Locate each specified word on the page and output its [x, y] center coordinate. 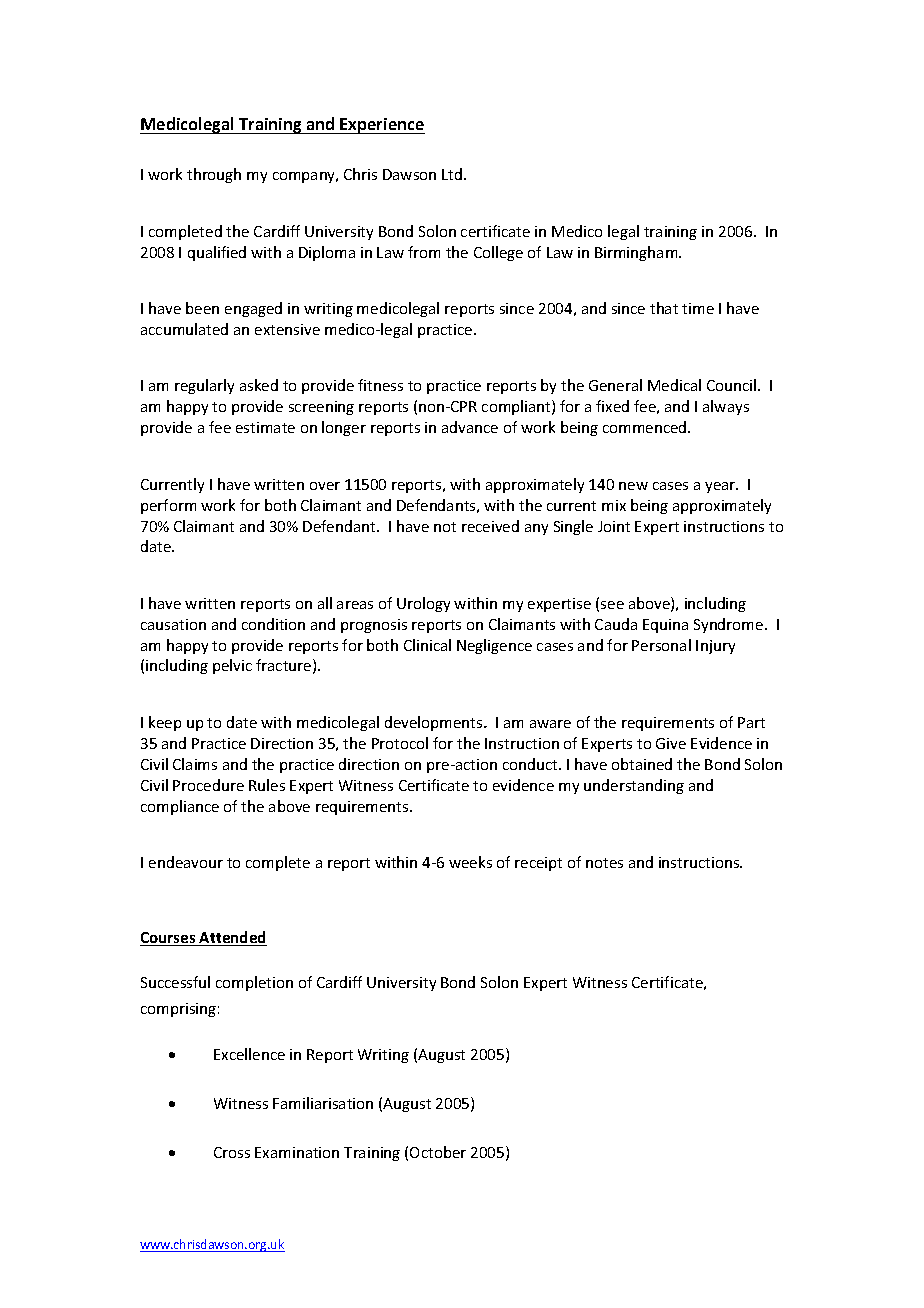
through [214, 175]
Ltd [453, 174]
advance [470, 427]
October [438, 1152]
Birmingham [637, 253]
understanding [634, 786]
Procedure [208, 785]
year [721, 487]
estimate [265, 427]
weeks [470, 862]
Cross [232, 1152]
